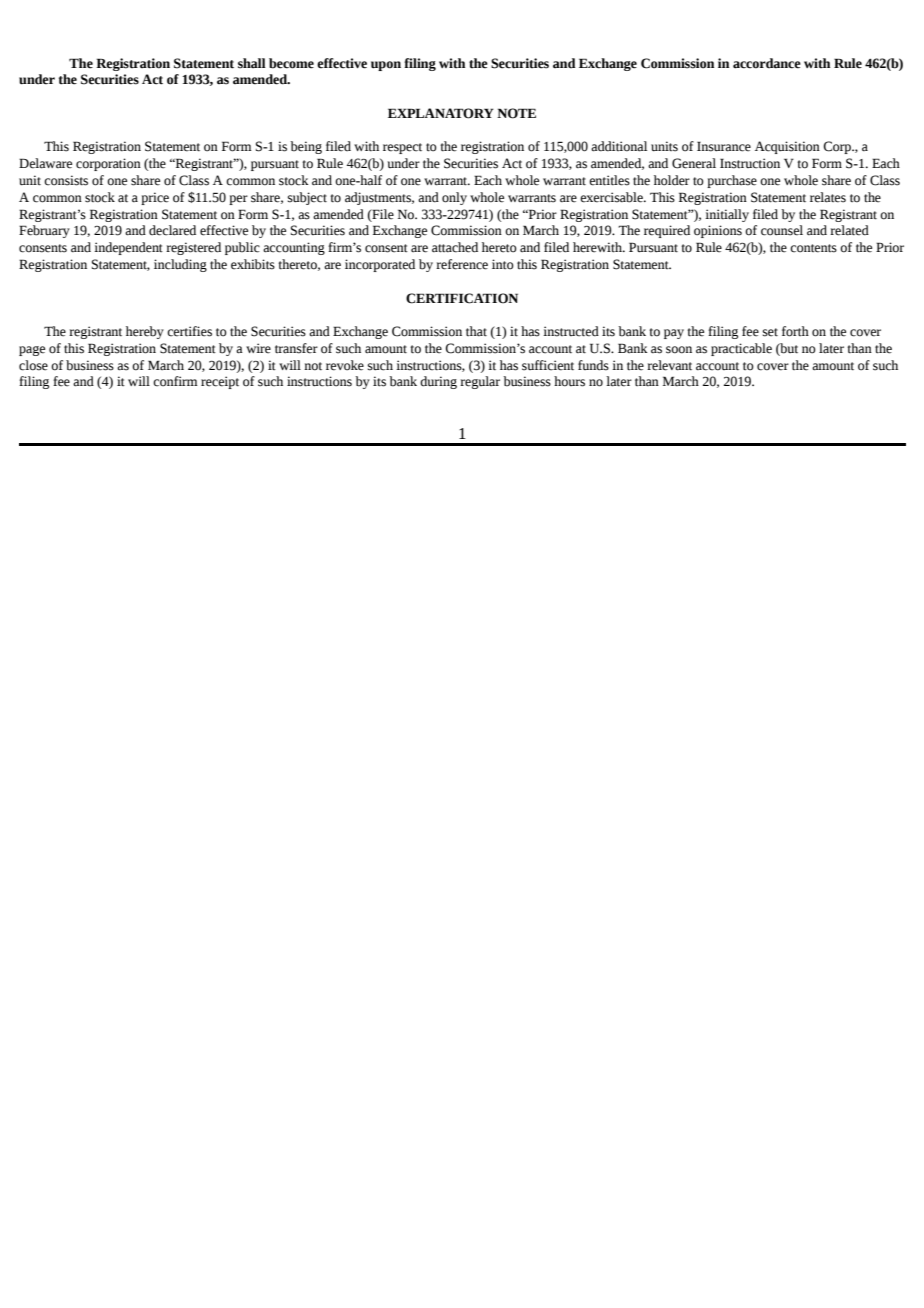 Image resolution: width=924 pixels, height=1308 pixels. I want to click on upon, so click(386, 66).
